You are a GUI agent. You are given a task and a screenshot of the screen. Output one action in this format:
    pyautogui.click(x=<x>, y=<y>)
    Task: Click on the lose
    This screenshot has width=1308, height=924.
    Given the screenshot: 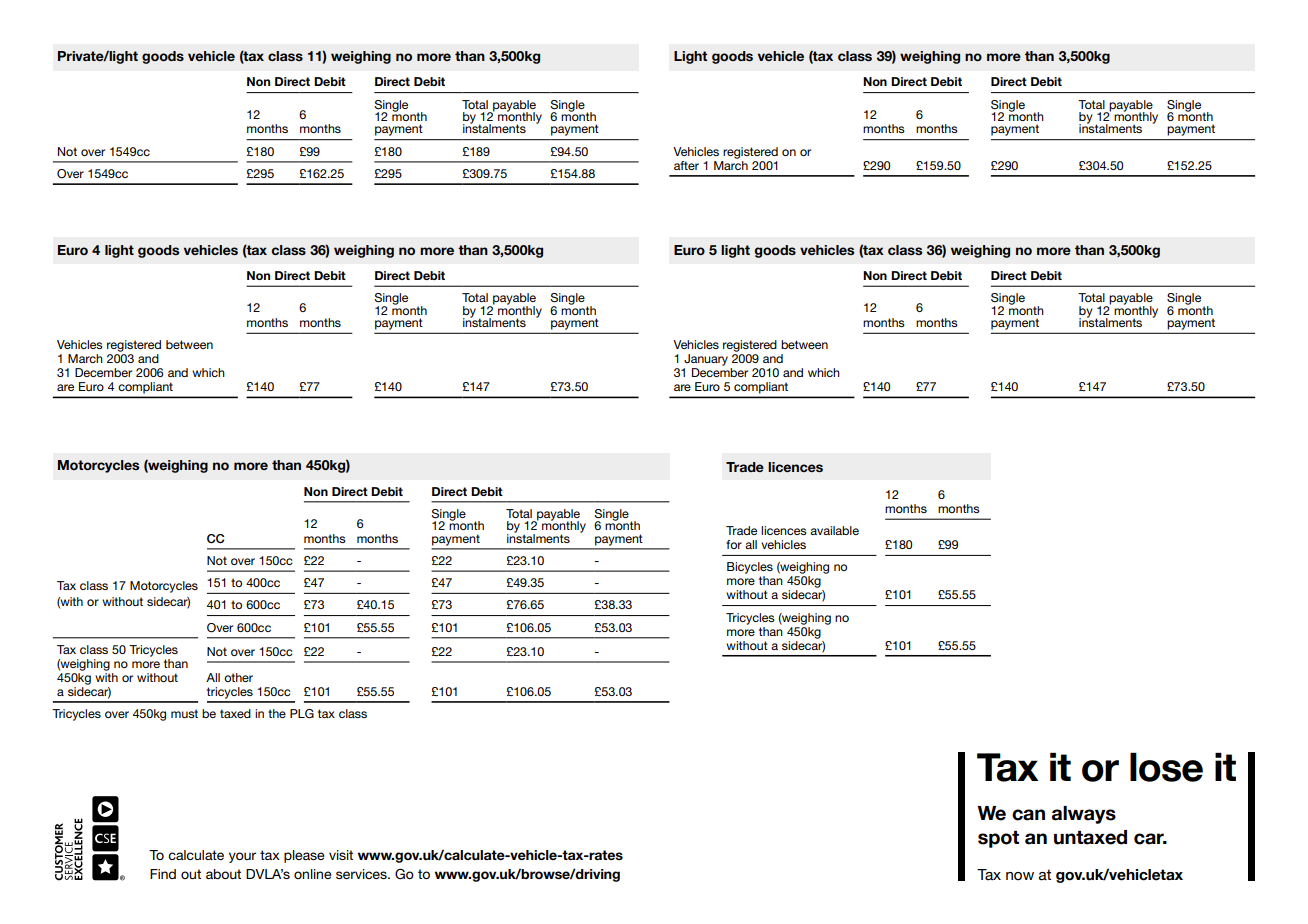 What is the action you would take?
    pyautogui.click(x=1166, y=767)
